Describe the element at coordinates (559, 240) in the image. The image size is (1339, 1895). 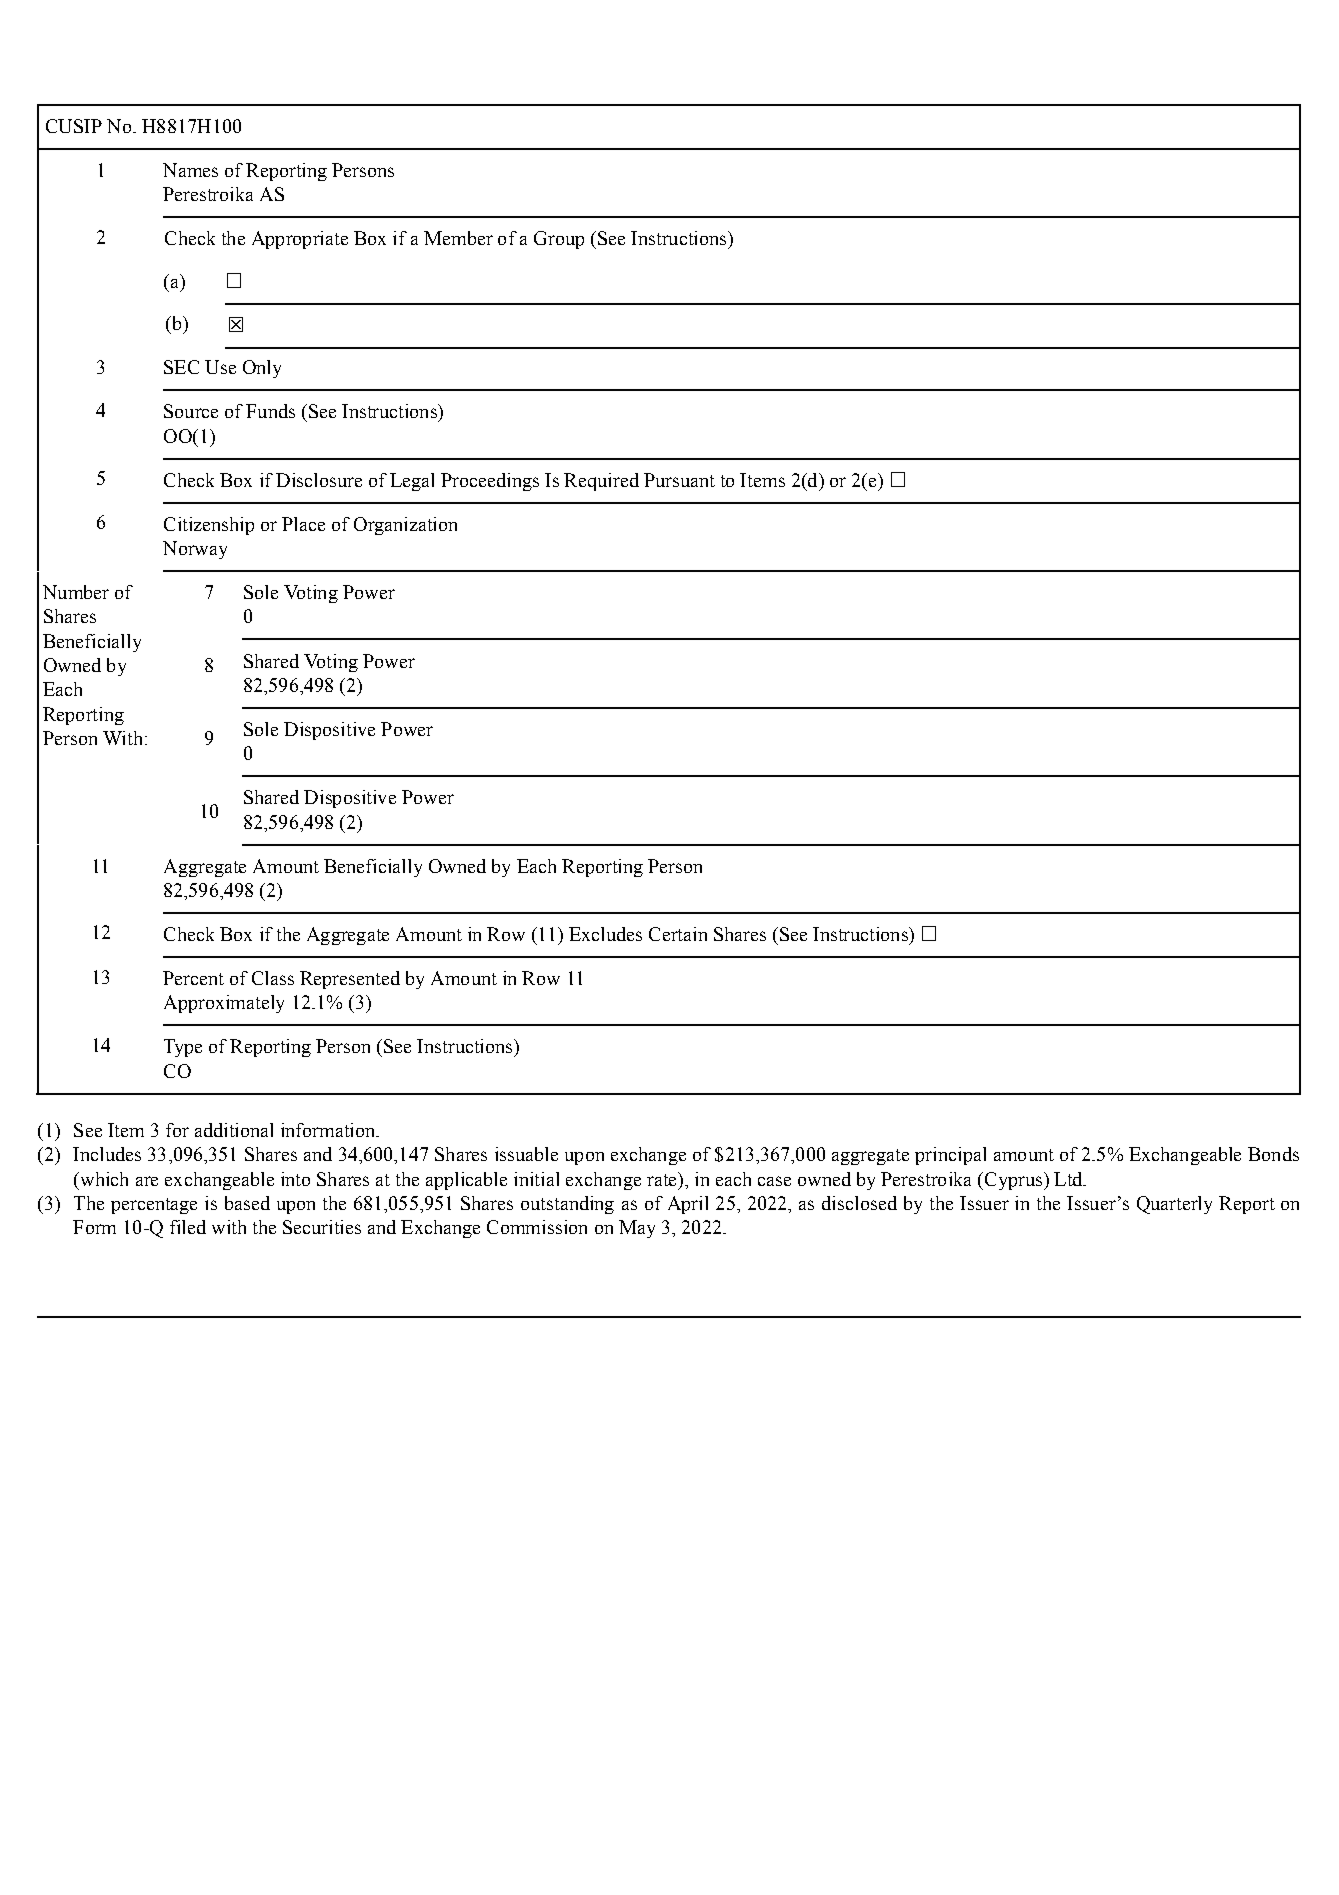
I see `Group` at that location.
